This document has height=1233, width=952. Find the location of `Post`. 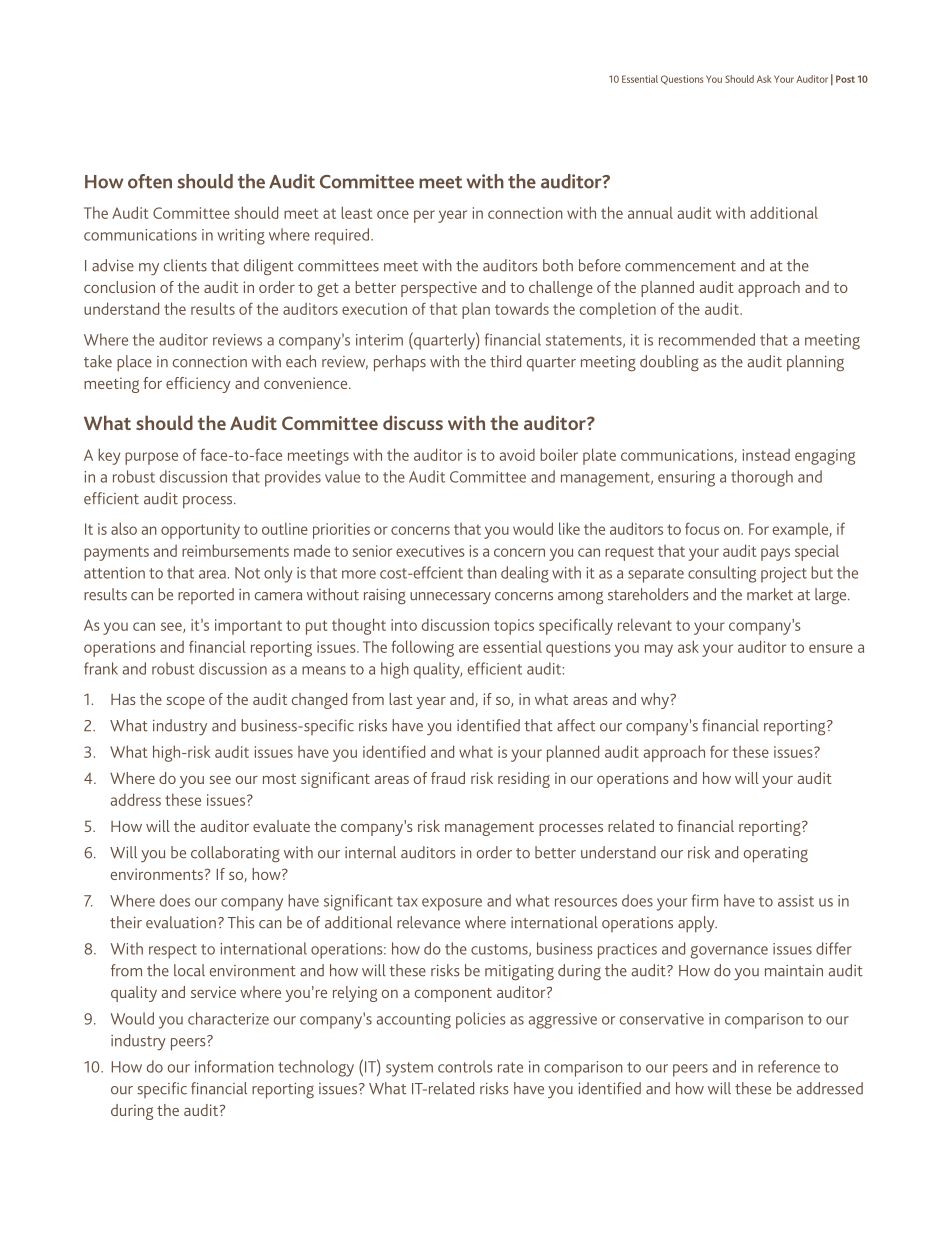

Post is located at coordinates (845, 79).
